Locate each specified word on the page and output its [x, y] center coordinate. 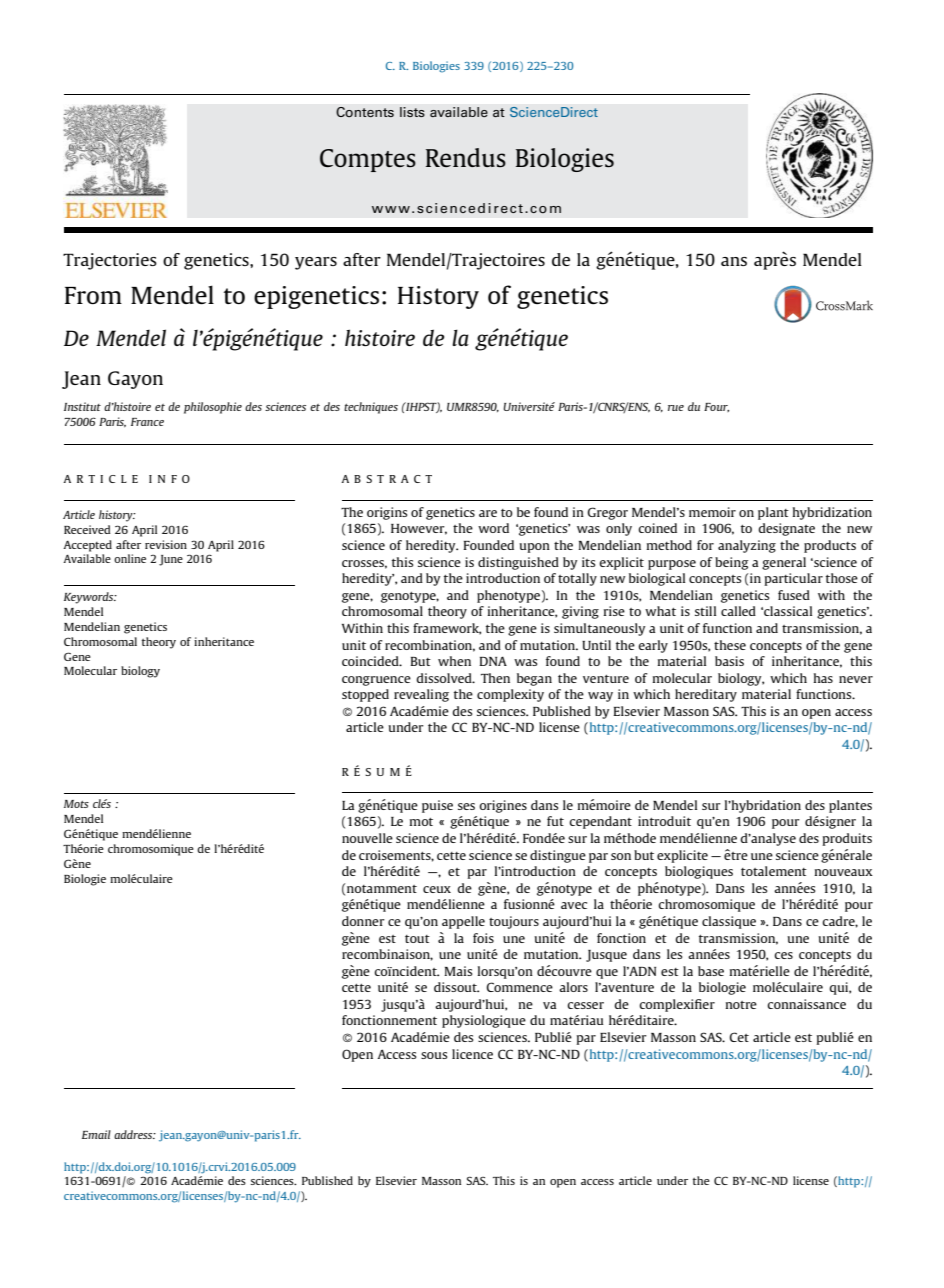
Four [716, 407]
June [171, 560]
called [738, 611]
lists [412, 112]
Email [96, 1134]
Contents [365, 112]
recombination [430, 646]
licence [472, 1054]
